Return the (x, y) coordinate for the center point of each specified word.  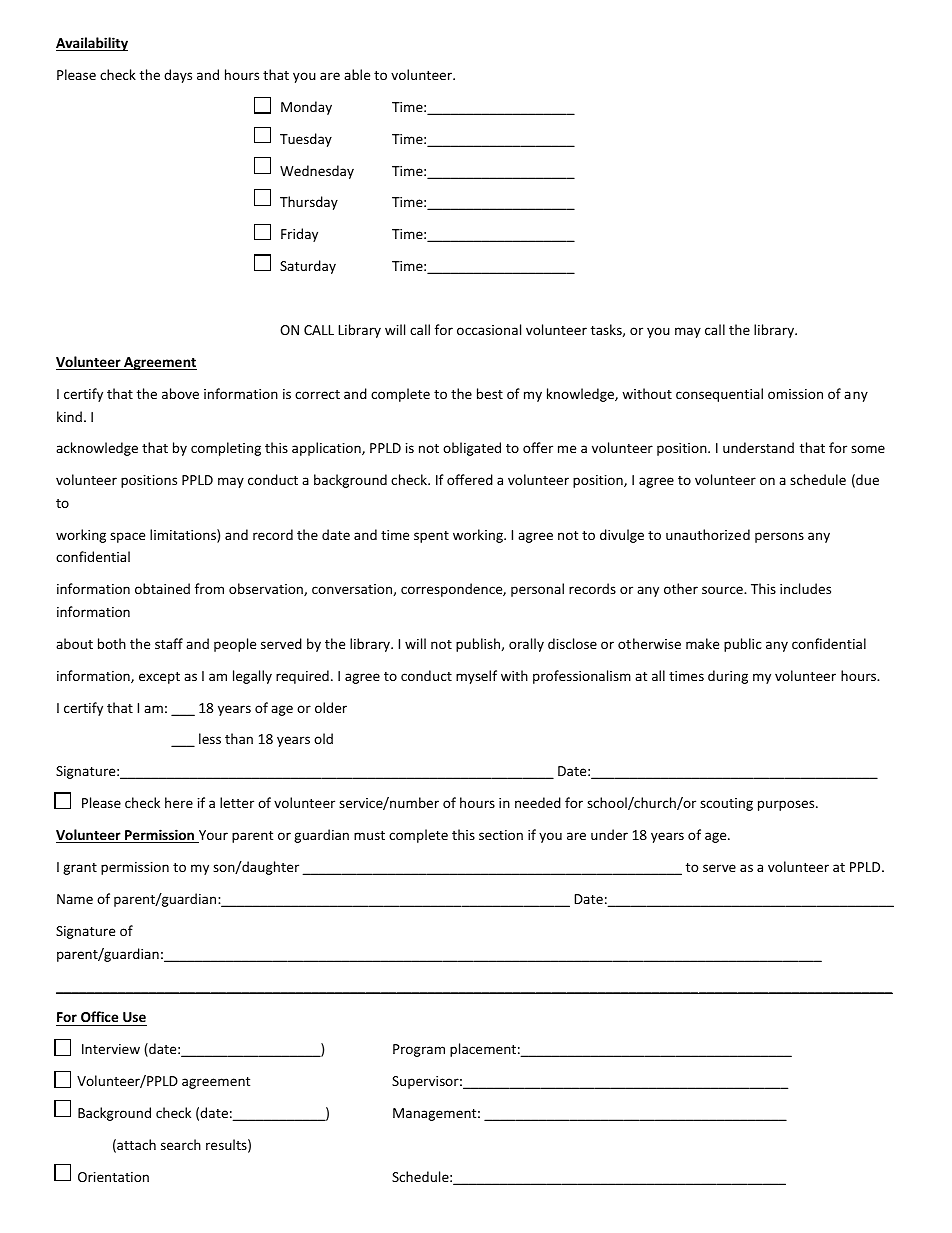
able (357, 74)
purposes (787, 805)
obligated (472, 449)
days (178, 76)
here (179, 802)
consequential (719, 395)
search (181, 1144)
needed (538, 802)
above (180, 393)
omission (795, 394)
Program (419, 1050)
